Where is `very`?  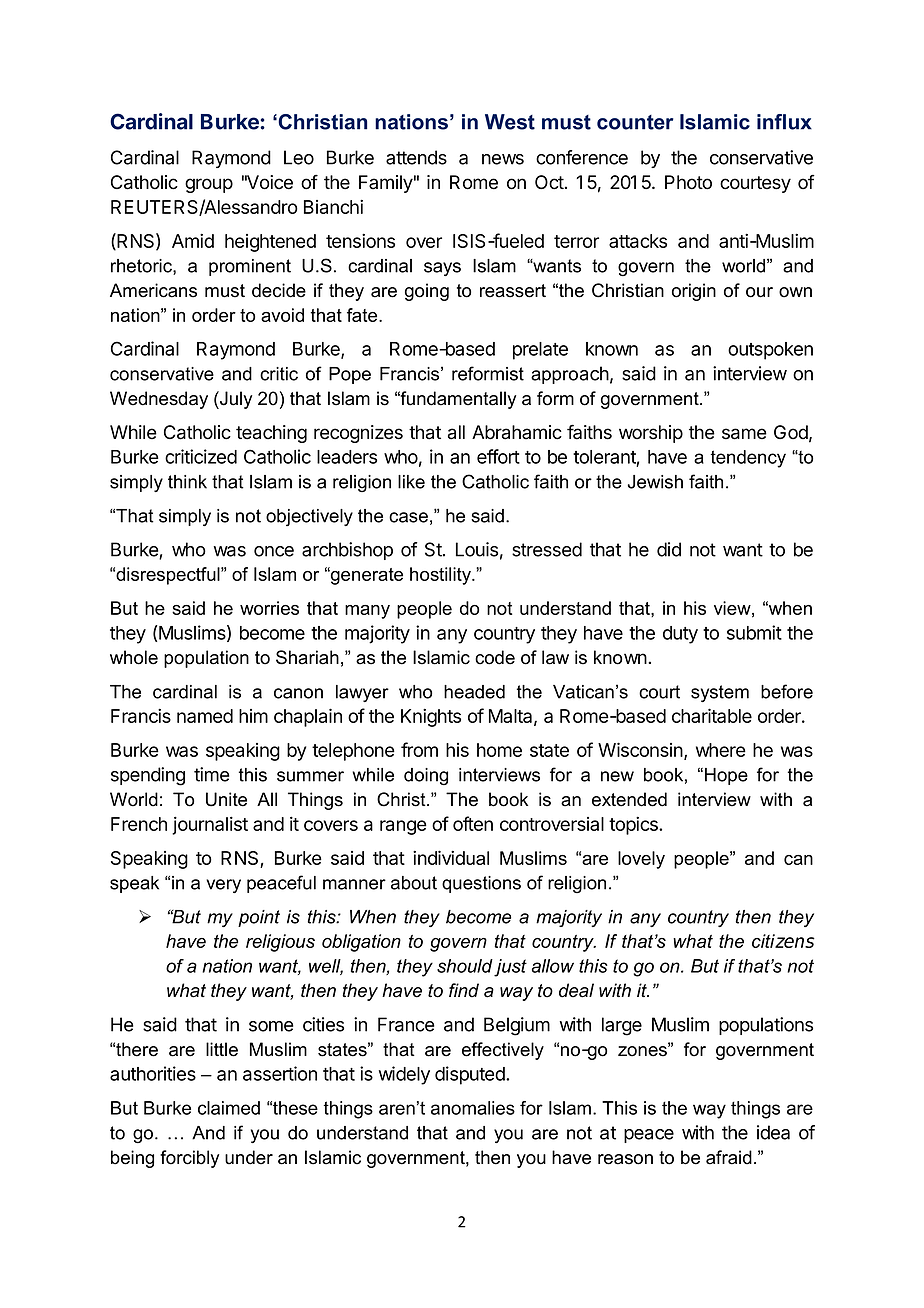 very is located at coordinates (223, 886).
